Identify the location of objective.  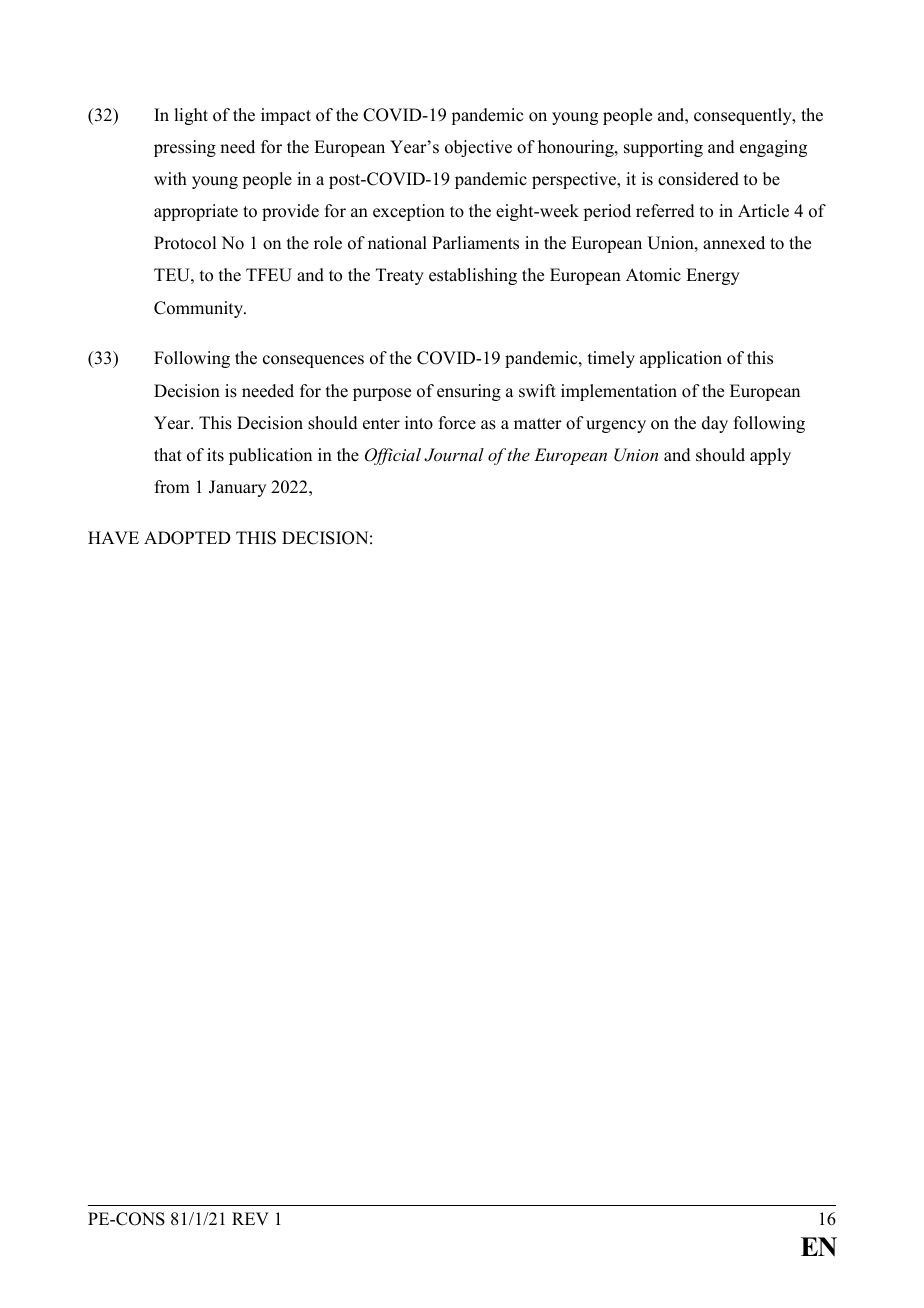
(478, 148).
